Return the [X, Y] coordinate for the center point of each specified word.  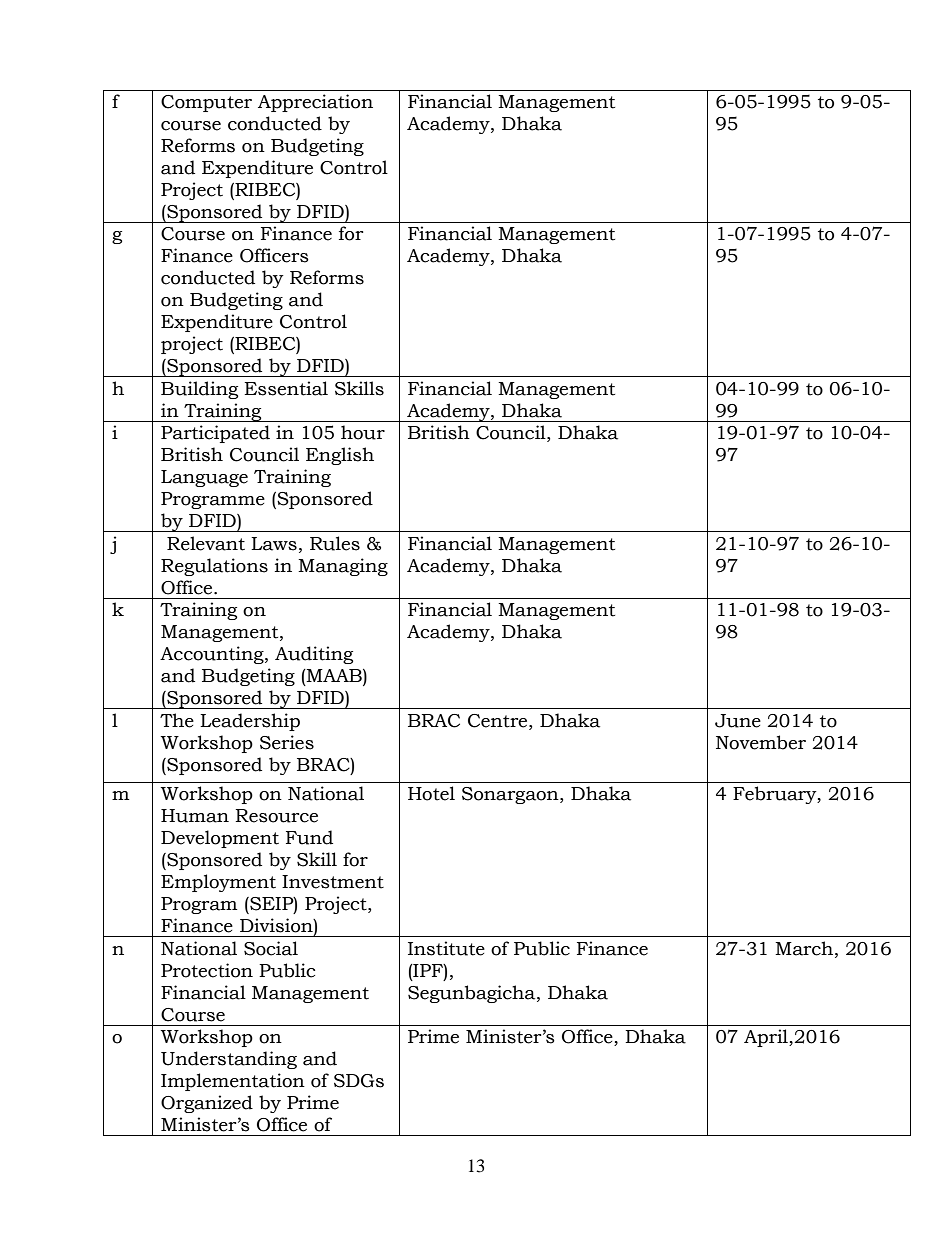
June [738, 721]
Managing [343, 567]
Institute [446, 948]
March [804, 948]
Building [199, 390]
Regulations [214, 567]
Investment [333, 882]
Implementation [233, 1082]
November [761, 742]
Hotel [431, 793]
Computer [206, 103]
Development [220, 839]
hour [363, 432]
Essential [286, 388]
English [340, 456]
